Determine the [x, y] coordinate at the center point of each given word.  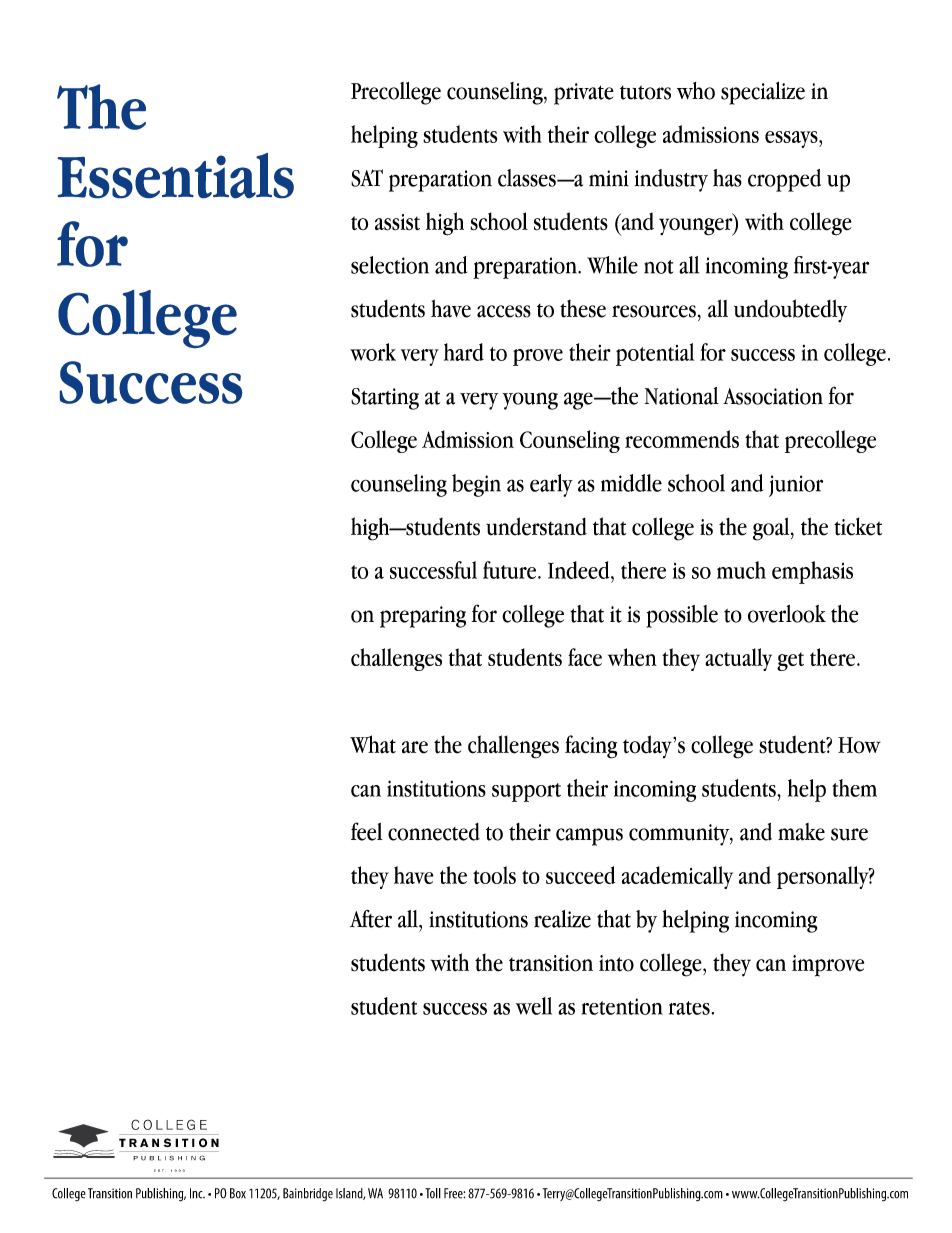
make [801, 832]
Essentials [176, 175]
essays [792, 139]
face [585, 657]
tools [494, 875]
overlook [787, 614]
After [371, 918]
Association [773, 396]
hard [464, 352]
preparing [423, 617]
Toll [433, 1193]
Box [238, 1193]
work [373, 352]
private [584, 94]
